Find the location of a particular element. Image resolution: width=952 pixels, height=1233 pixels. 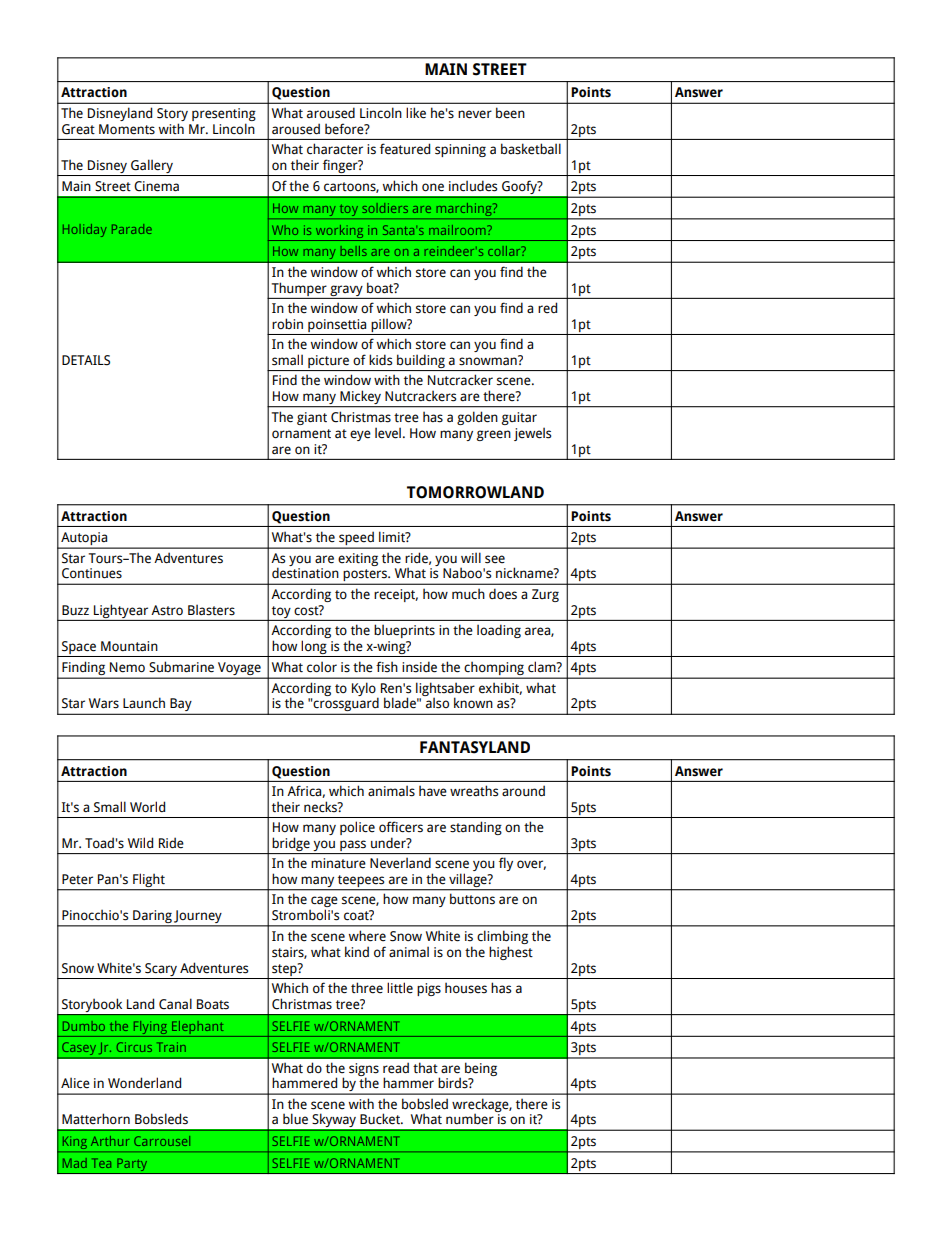

loading is located at coordinates (499, 631).
